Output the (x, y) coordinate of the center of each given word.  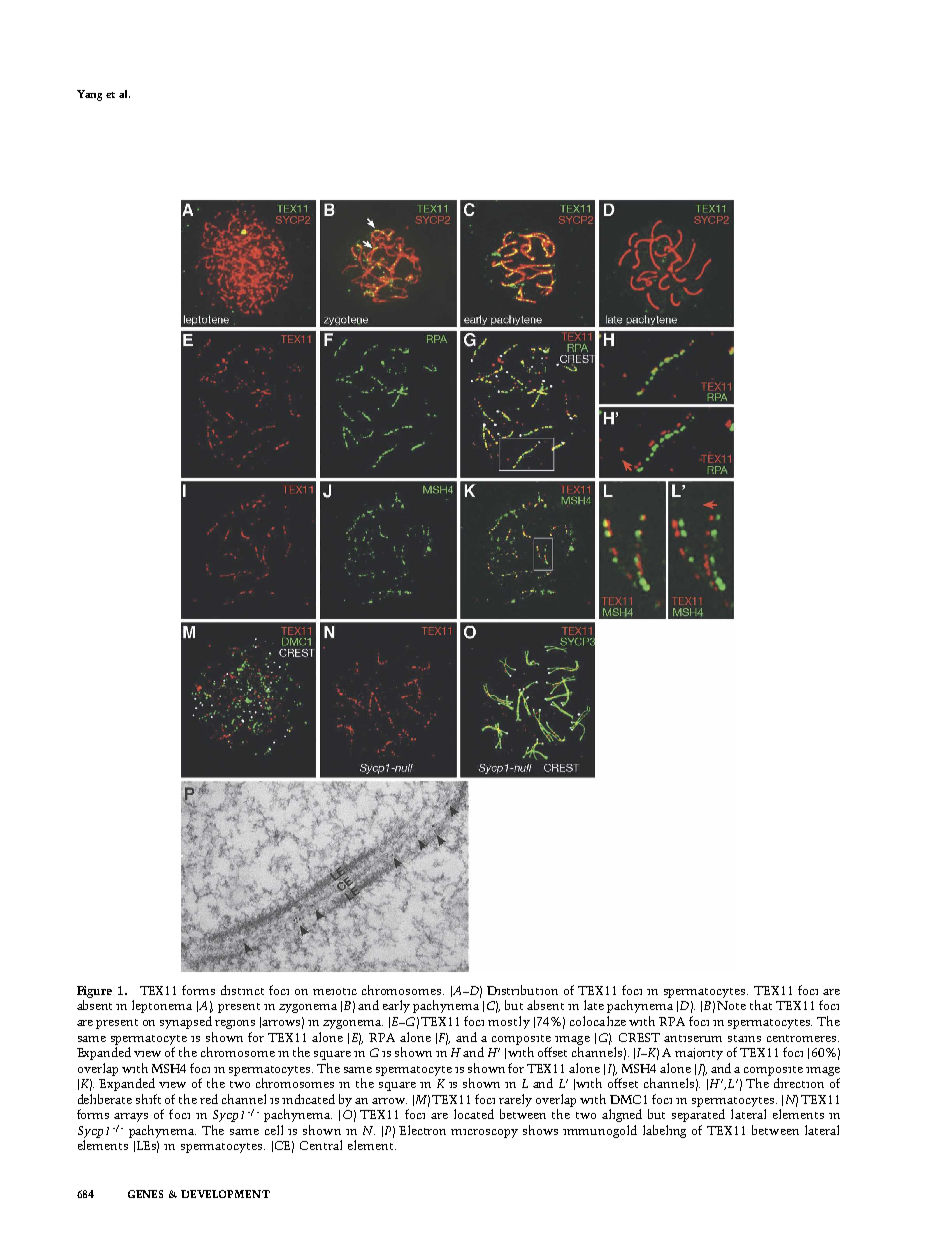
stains (744, 1038)
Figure (94, 992)
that (761, 1005)
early (396, 1006)
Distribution (522, 990)
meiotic (335, 991)
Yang (89, 95)
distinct (242, 990)
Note (731, 1005)
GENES (145, 1194)
